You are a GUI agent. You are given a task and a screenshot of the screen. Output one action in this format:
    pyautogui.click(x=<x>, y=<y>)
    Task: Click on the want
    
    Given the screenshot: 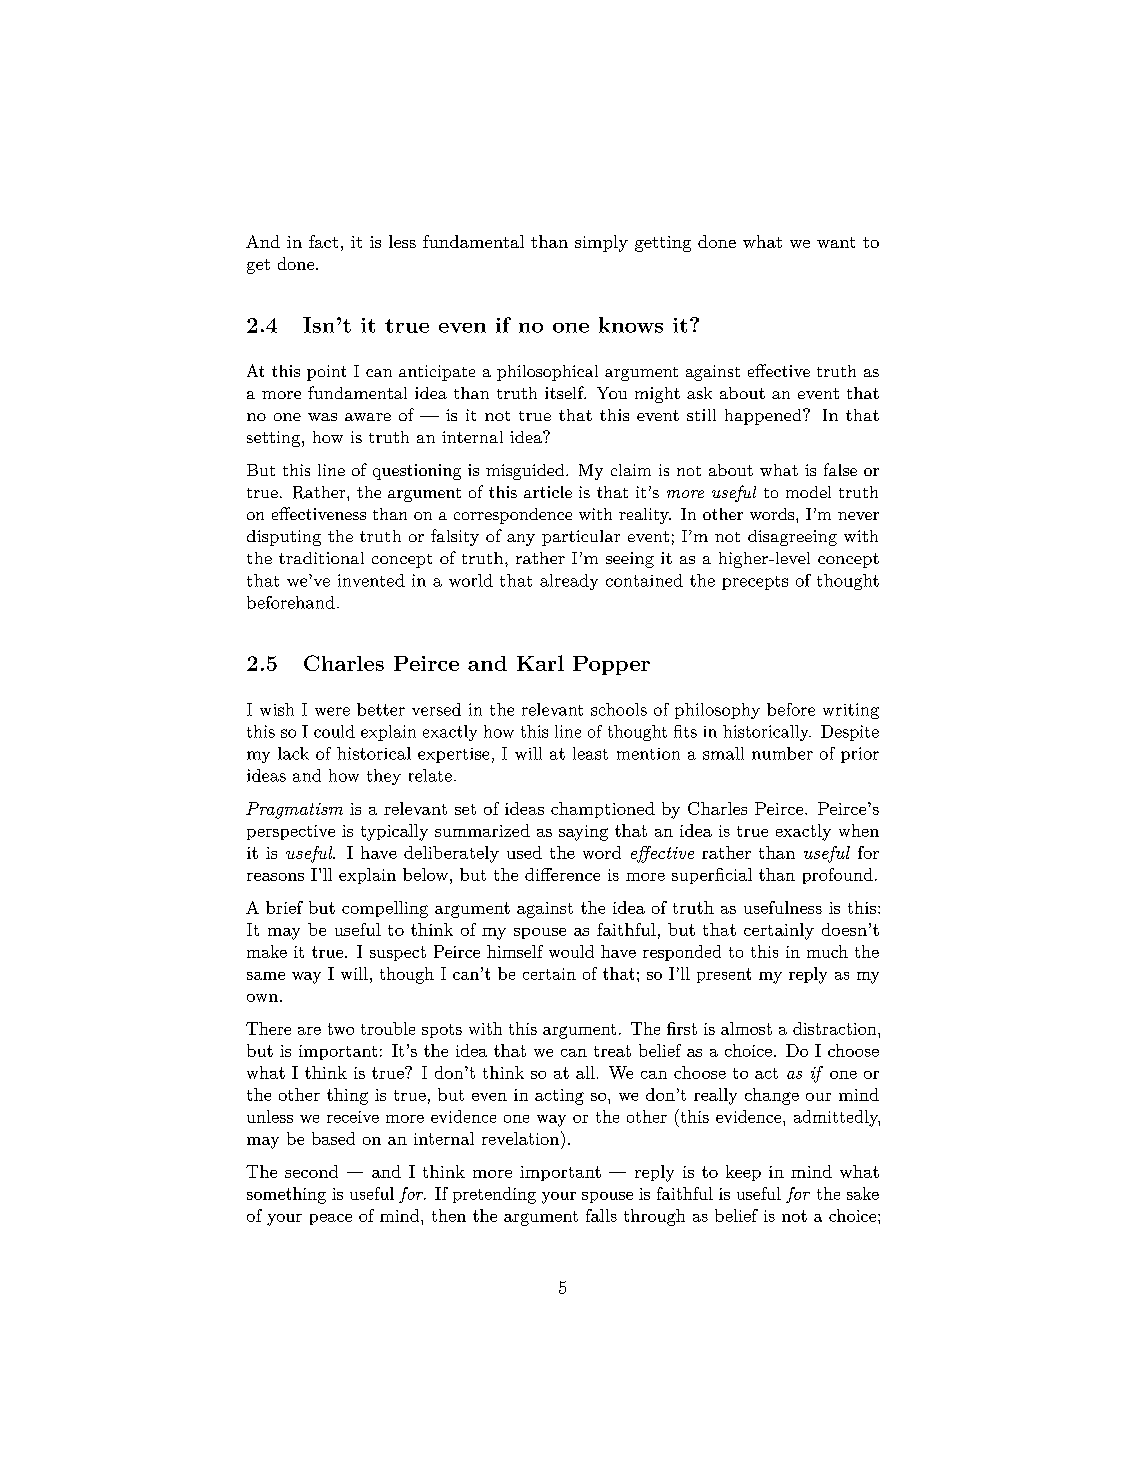 What is the action you would take?
    pyautogui.click(x=836, y=242)
